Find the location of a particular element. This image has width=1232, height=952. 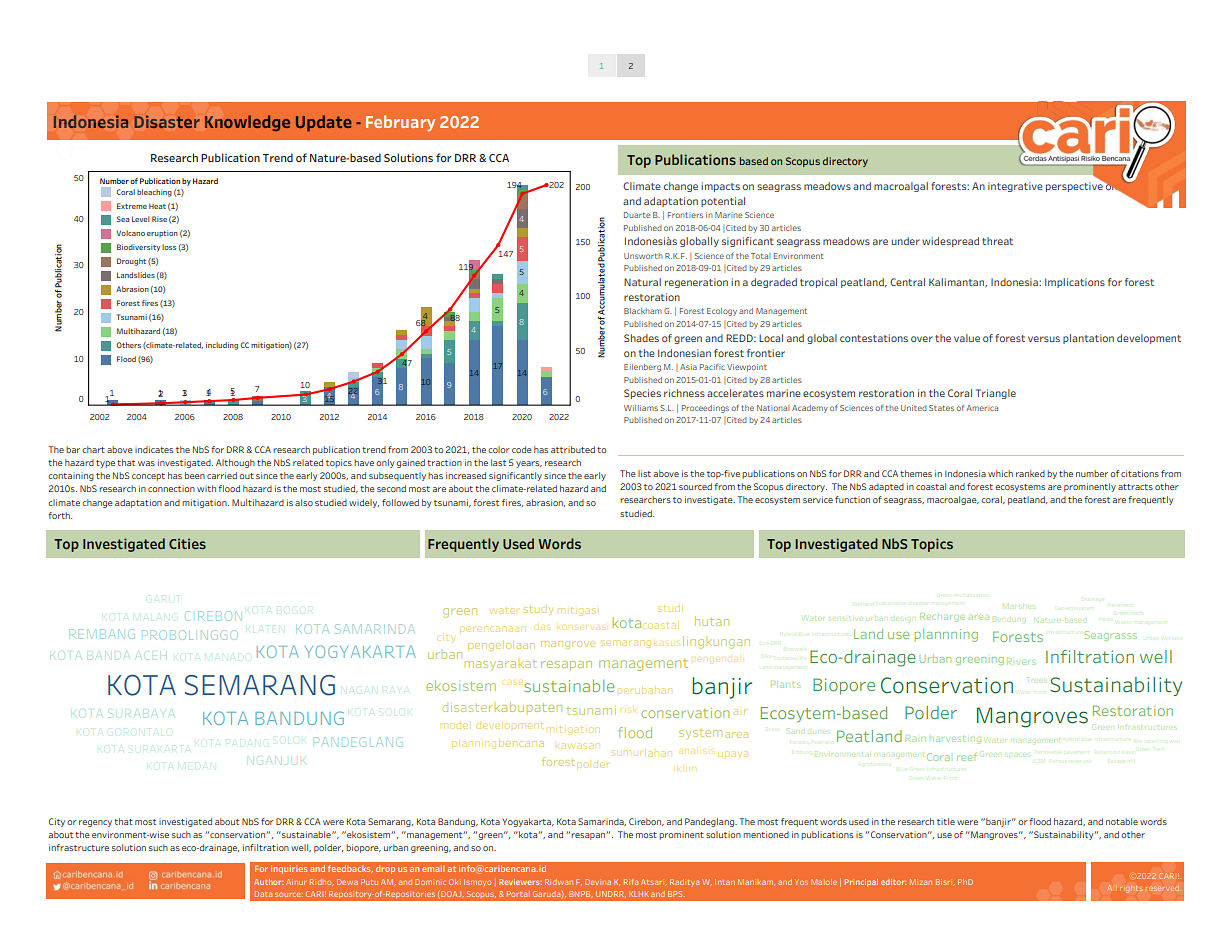

impacts is located at coordinates (720, 187).
